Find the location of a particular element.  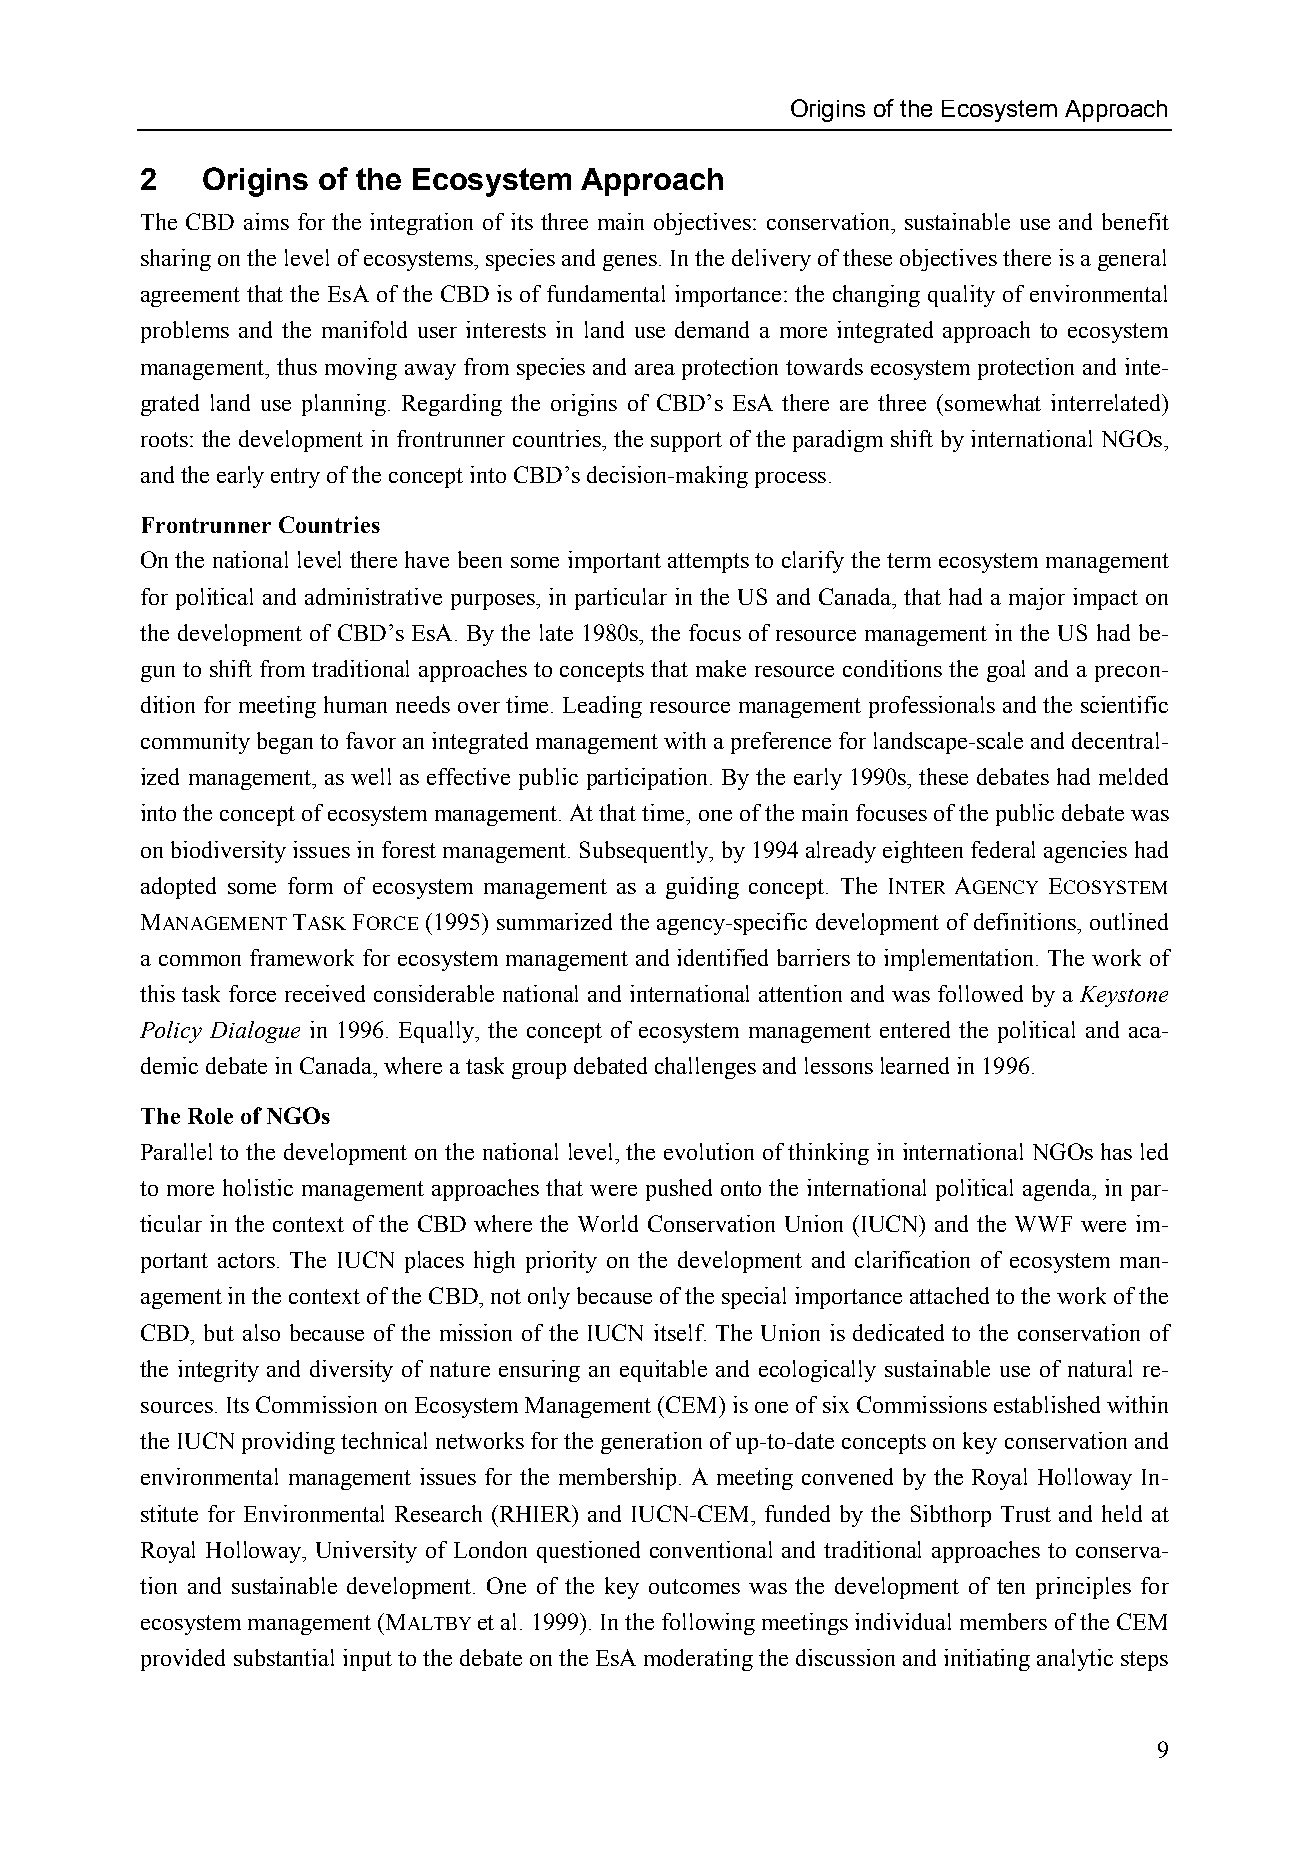

following is located at coordinates (708, 1624).
